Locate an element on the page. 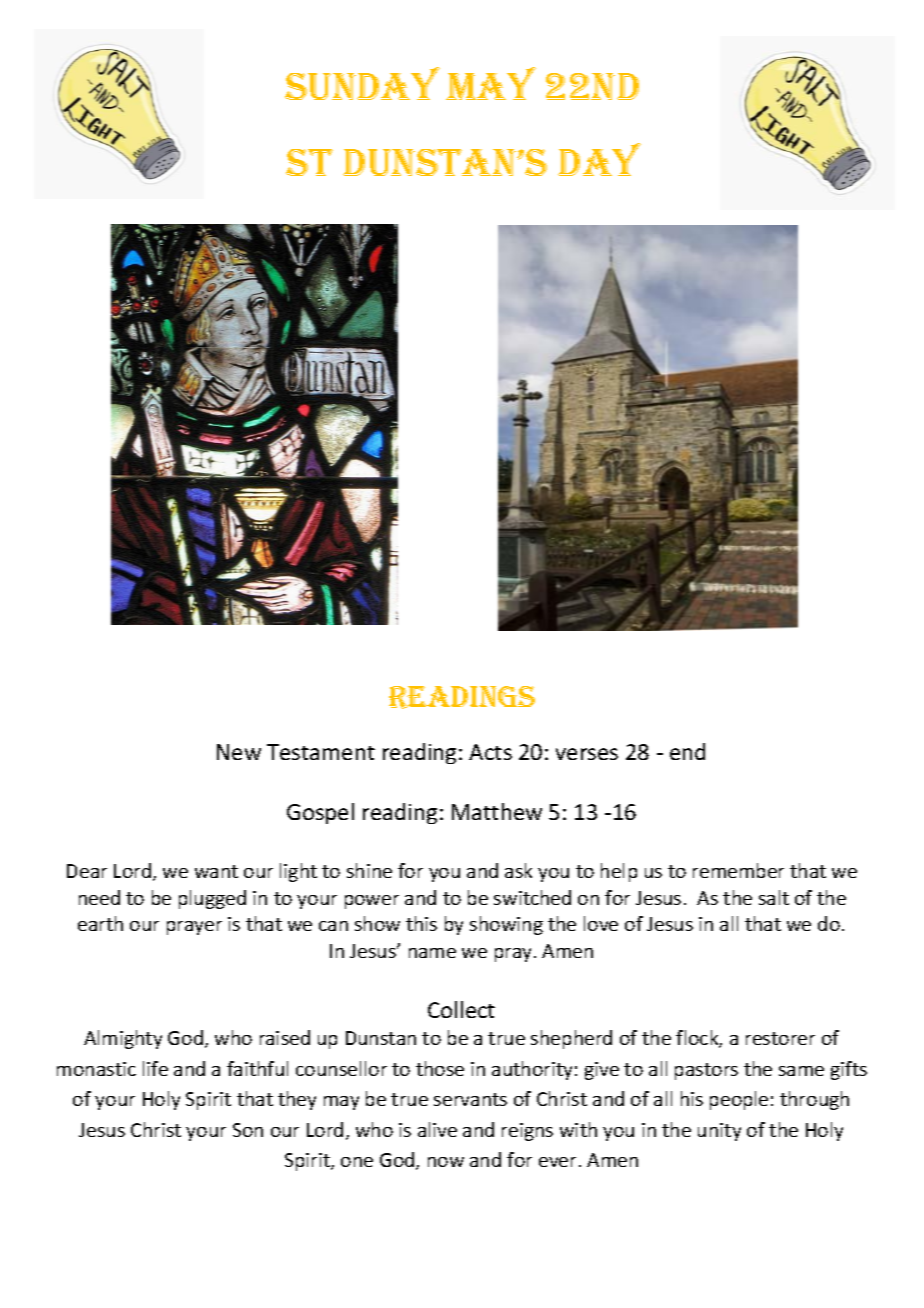 The image size is (924, 1308). end is located at coordinates (687, 751).
